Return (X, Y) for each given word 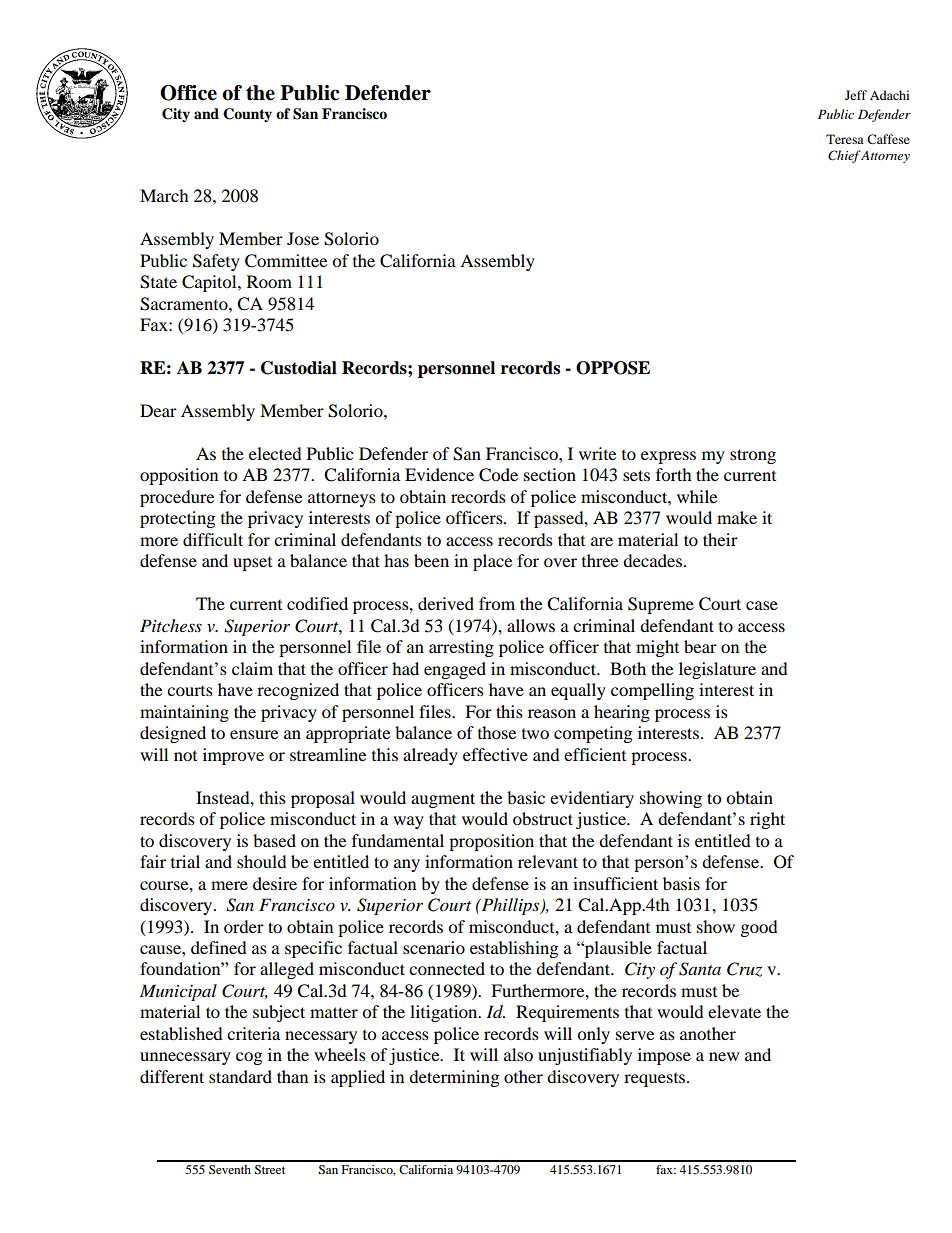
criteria (253, 1033)
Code (498, 475)
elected (275, 453)
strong (753, 456)
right (767, 820)
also (518, 1054)
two (535, 734)
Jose (303, 238)
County (247, 115)
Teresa (845, 139)
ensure (254, 734)
